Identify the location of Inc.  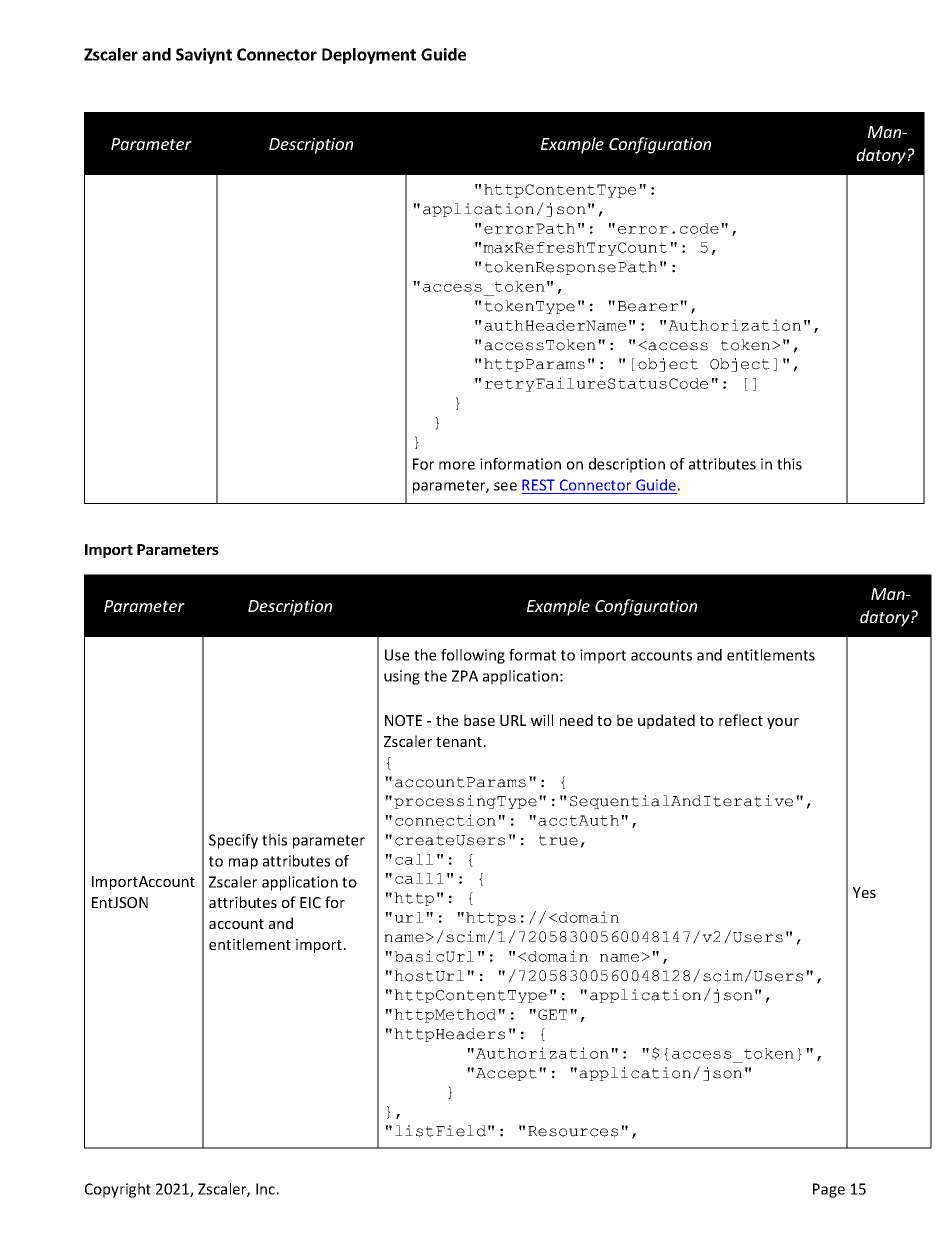
(265, 1189).
